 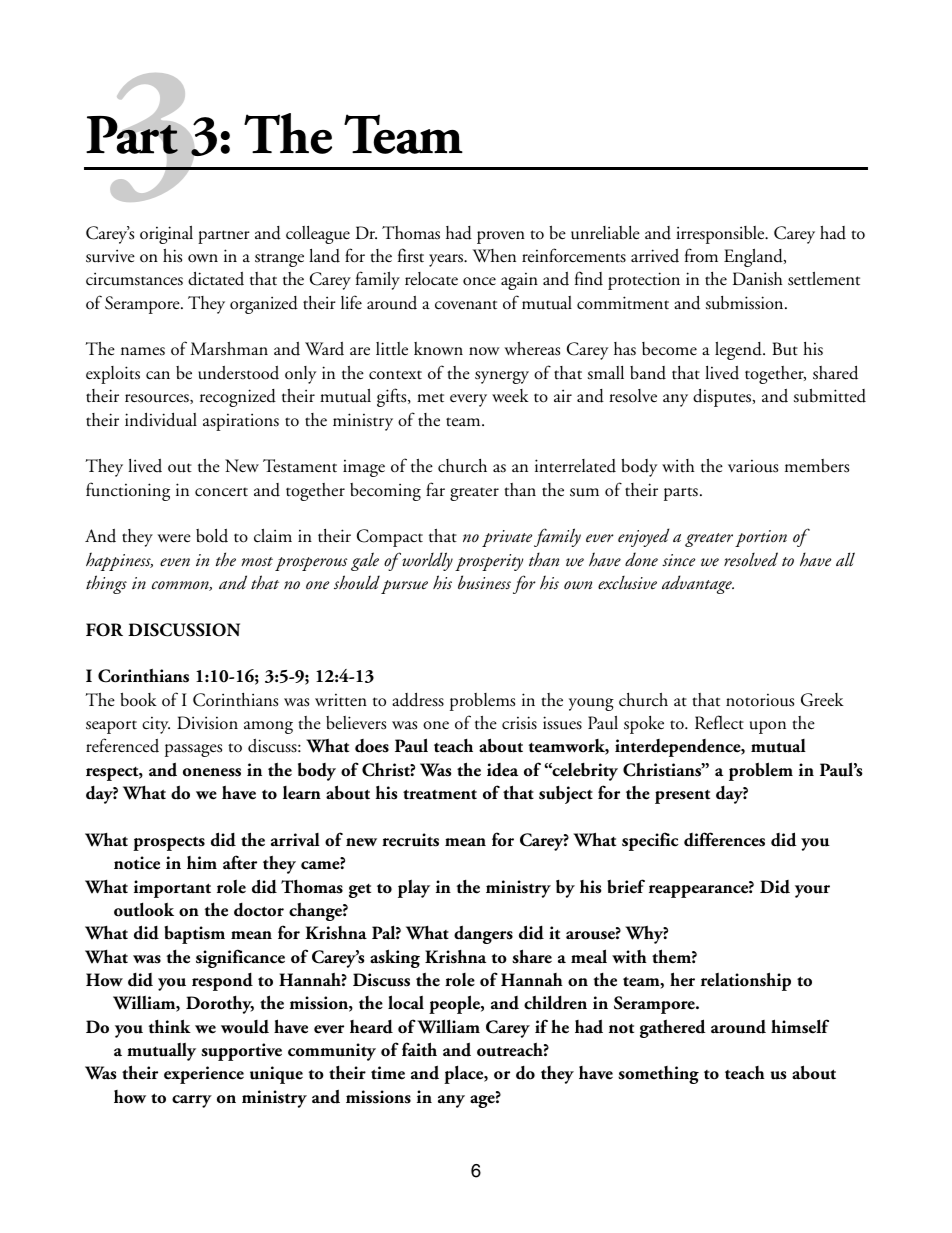 What do you see at coordinates (418, 699) in the screenshot?
I see `address` at bounding box center [418, 699].
